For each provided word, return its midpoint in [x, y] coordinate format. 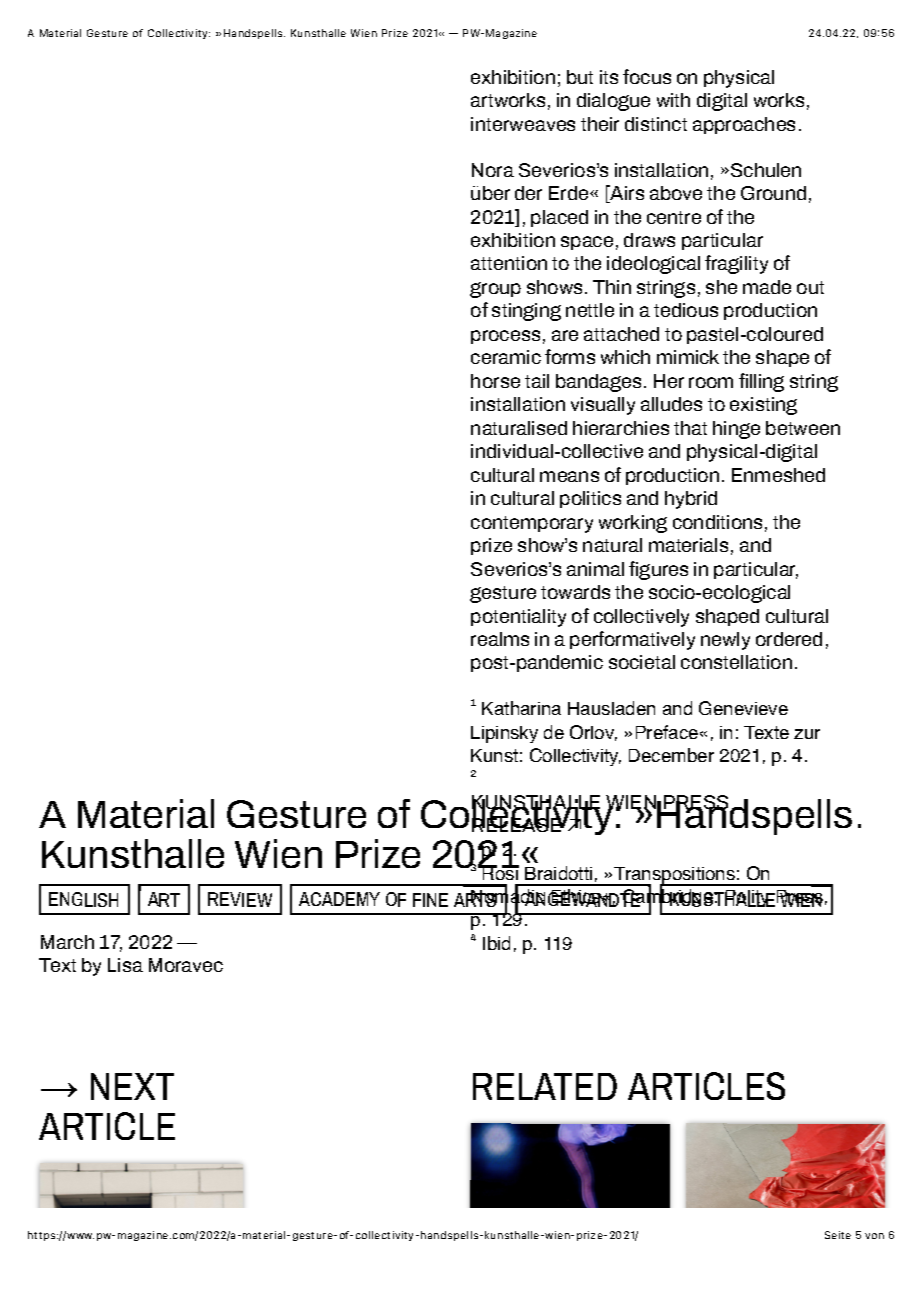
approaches [744, 125]
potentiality [518, 618]
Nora [493, 170]
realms [500, 639]
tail [537, 381]
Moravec [186, 965]
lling [767, 383]
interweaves [523, 124]
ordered [789, 639]
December [671, 755]
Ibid [496, 943]
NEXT [132, 1086]
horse [495, 381]
